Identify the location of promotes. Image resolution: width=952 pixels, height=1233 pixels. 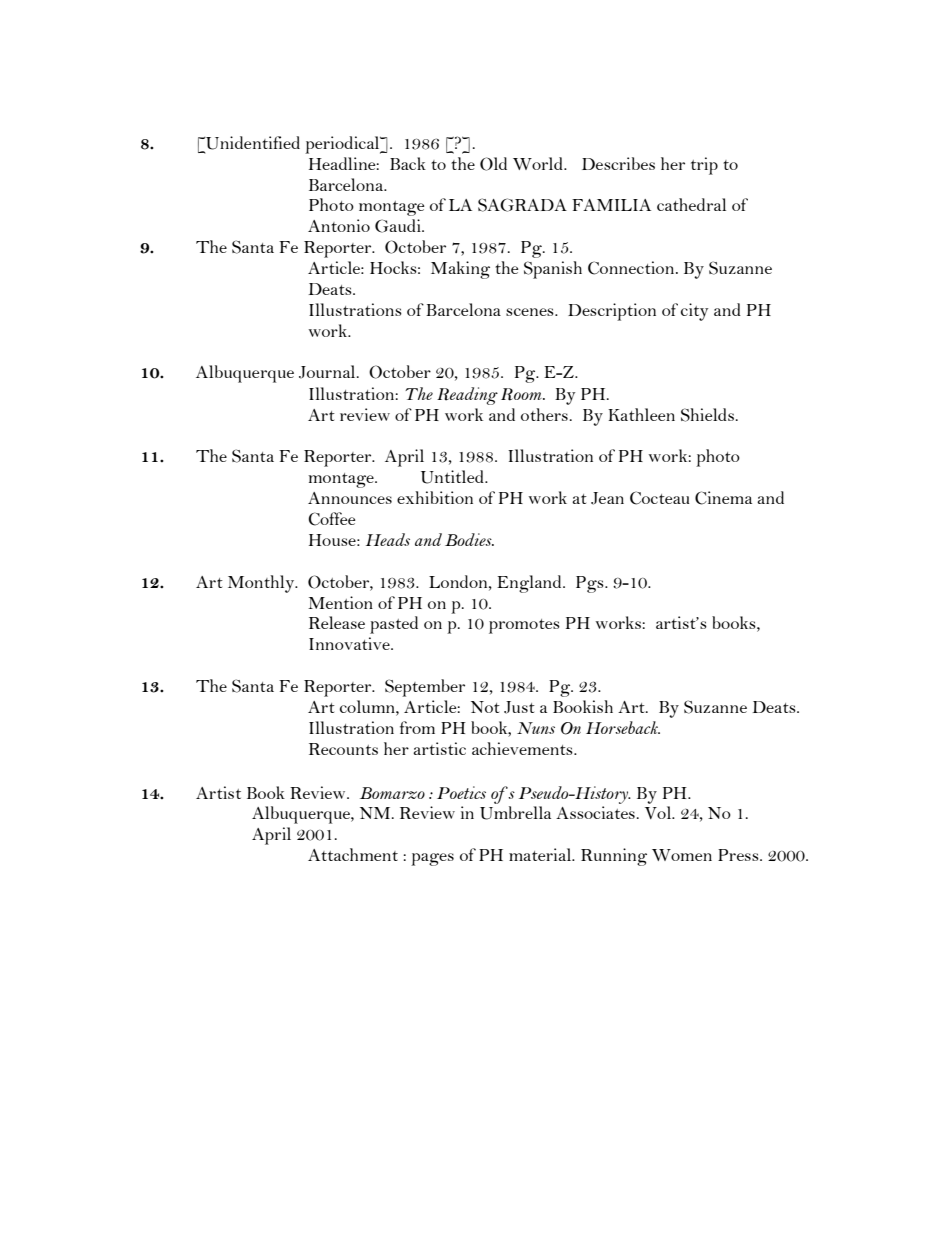
(524, 626).
